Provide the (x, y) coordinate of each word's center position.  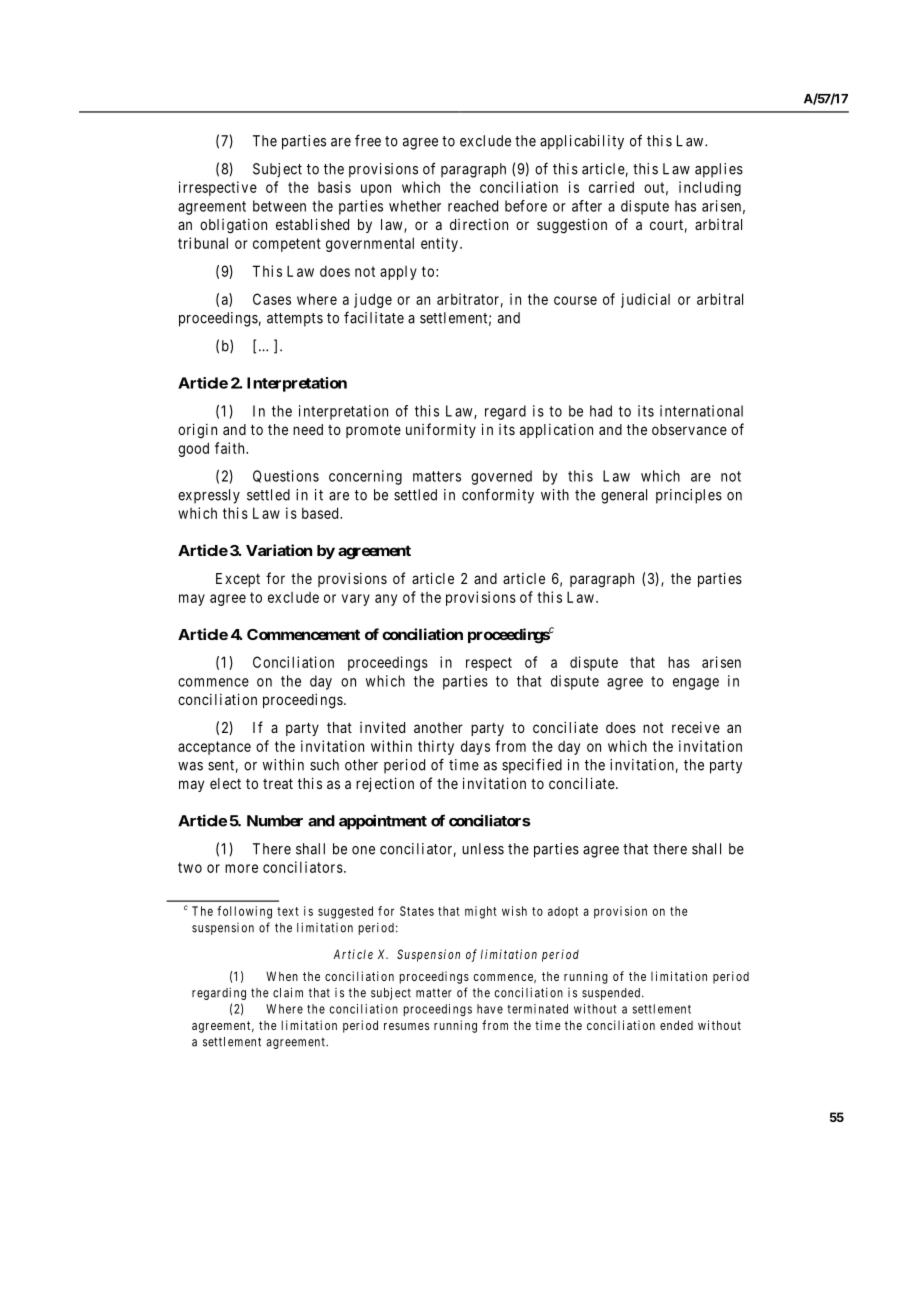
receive (696, 727)
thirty (436, 747)
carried (611, 187)
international (701, 411)
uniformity (441, 430)
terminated (537, 1009)
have (490, 1009)
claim (288, 992)
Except (238, 580)
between (279, 206)
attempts (295, 320)
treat (278, 783)
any (386, 600)
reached (473, 206)
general (624, 496)
